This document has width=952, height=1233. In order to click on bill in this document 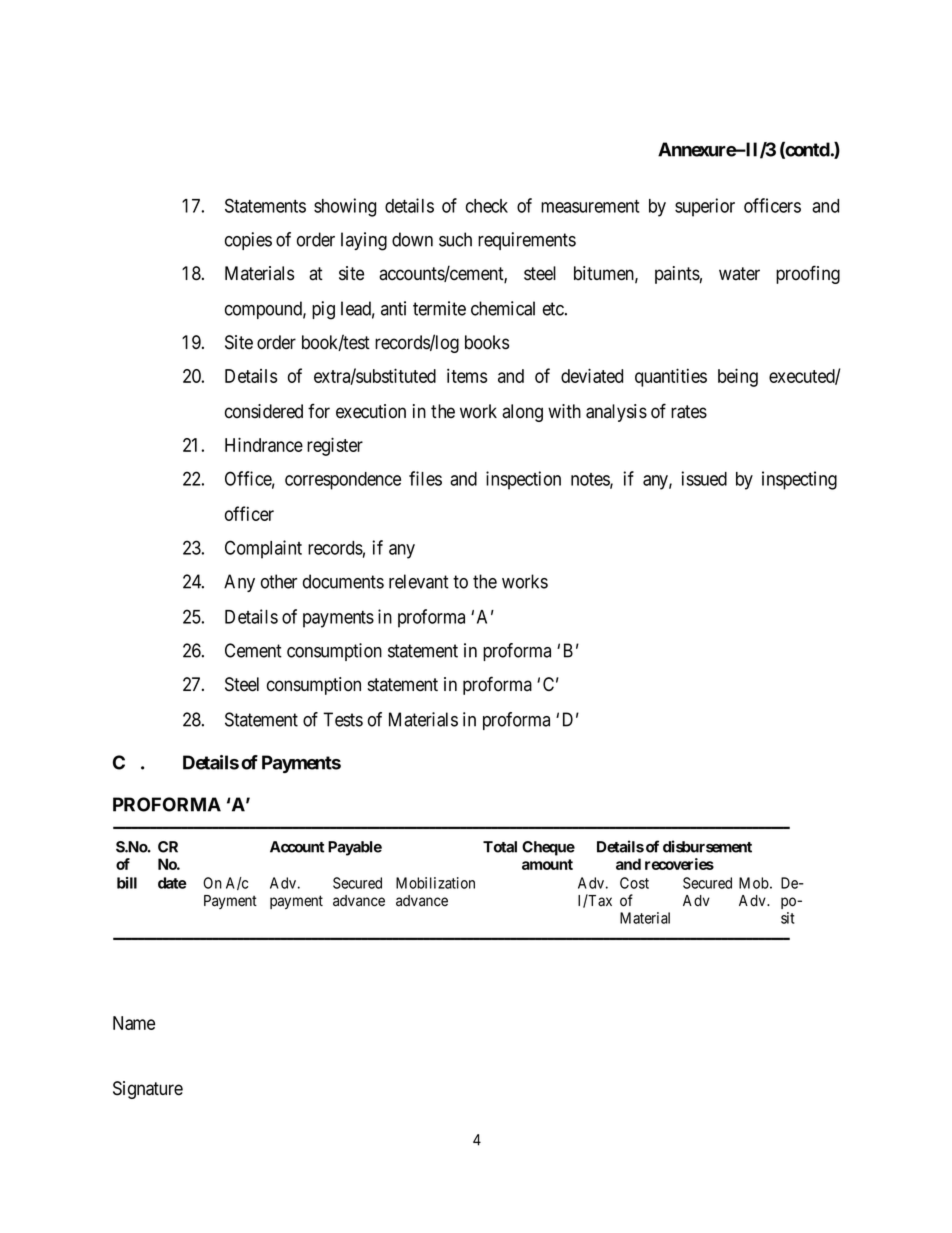, I will do `click(127, 883)`.
